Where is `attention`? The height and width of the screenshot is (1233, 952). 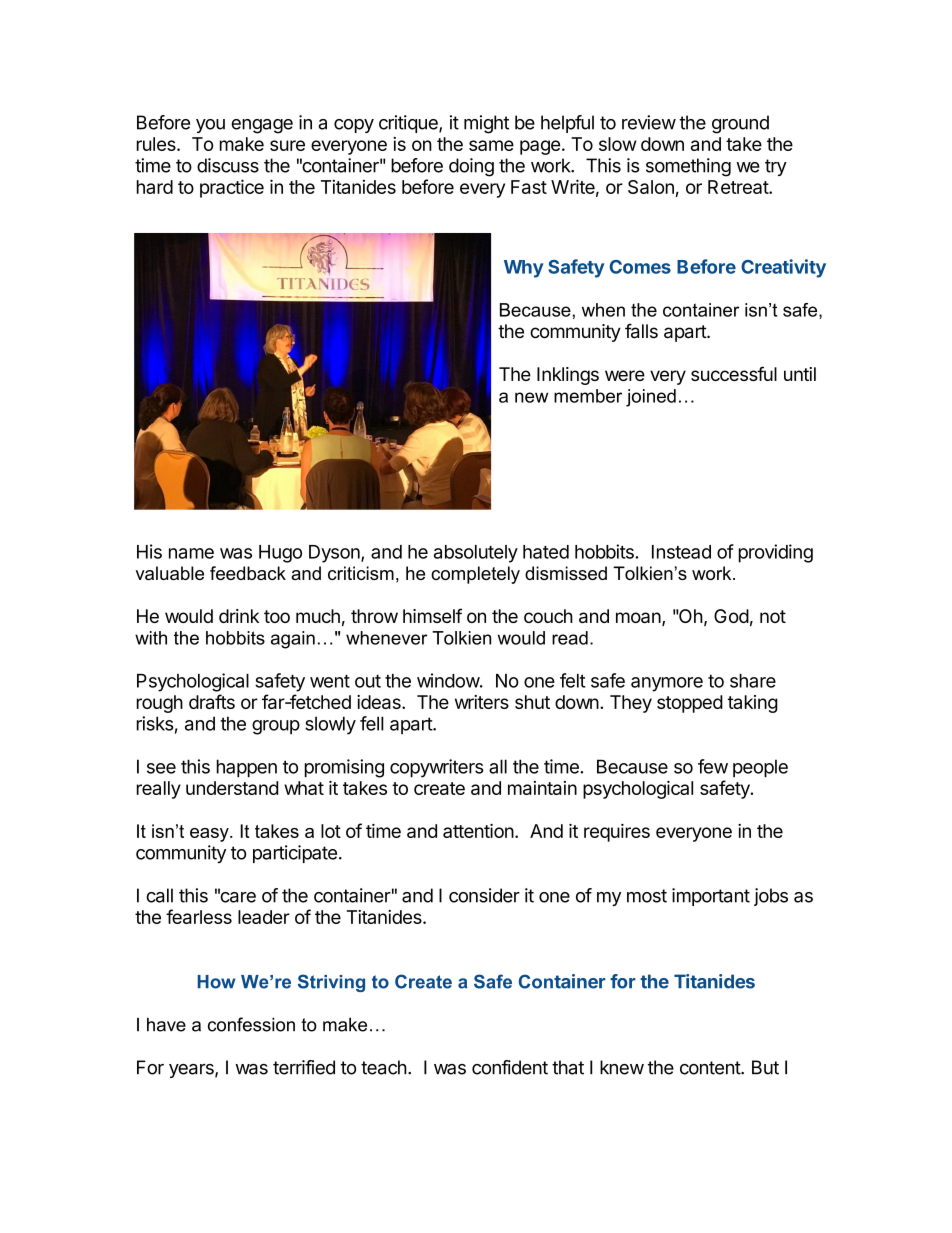 attention is located at coordinates (478, 831).
